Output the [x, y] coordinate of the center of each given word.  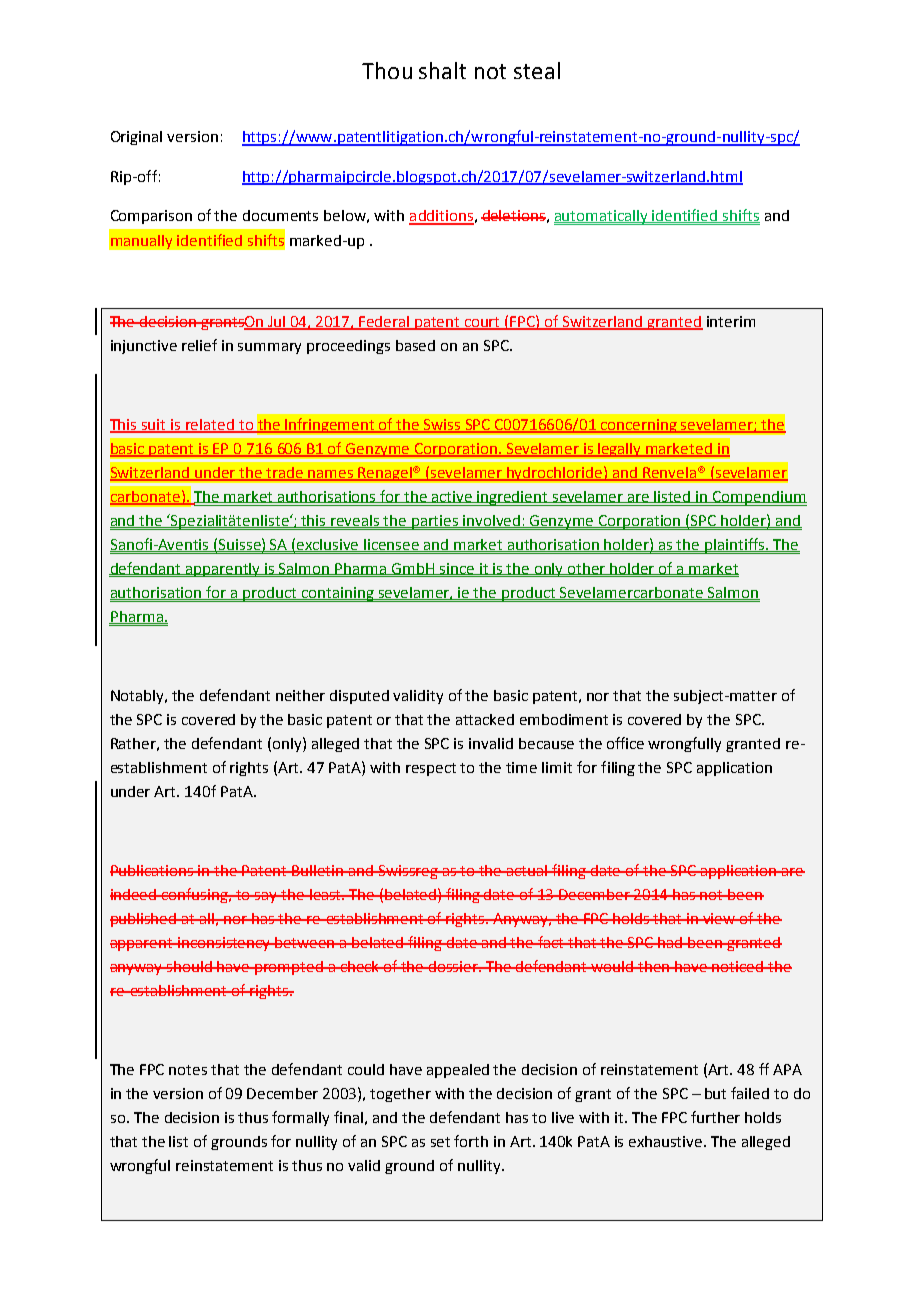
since [457, 569]
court [483, 323]
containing [338, 594]
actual [527, 870]
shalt [442, 70]
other [587, 569]
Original [136, 138]
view [719, 918]
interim [731, 321]
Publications [153, 870]
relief [199, 345]
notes [188, 1070]
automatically [602, 217]
